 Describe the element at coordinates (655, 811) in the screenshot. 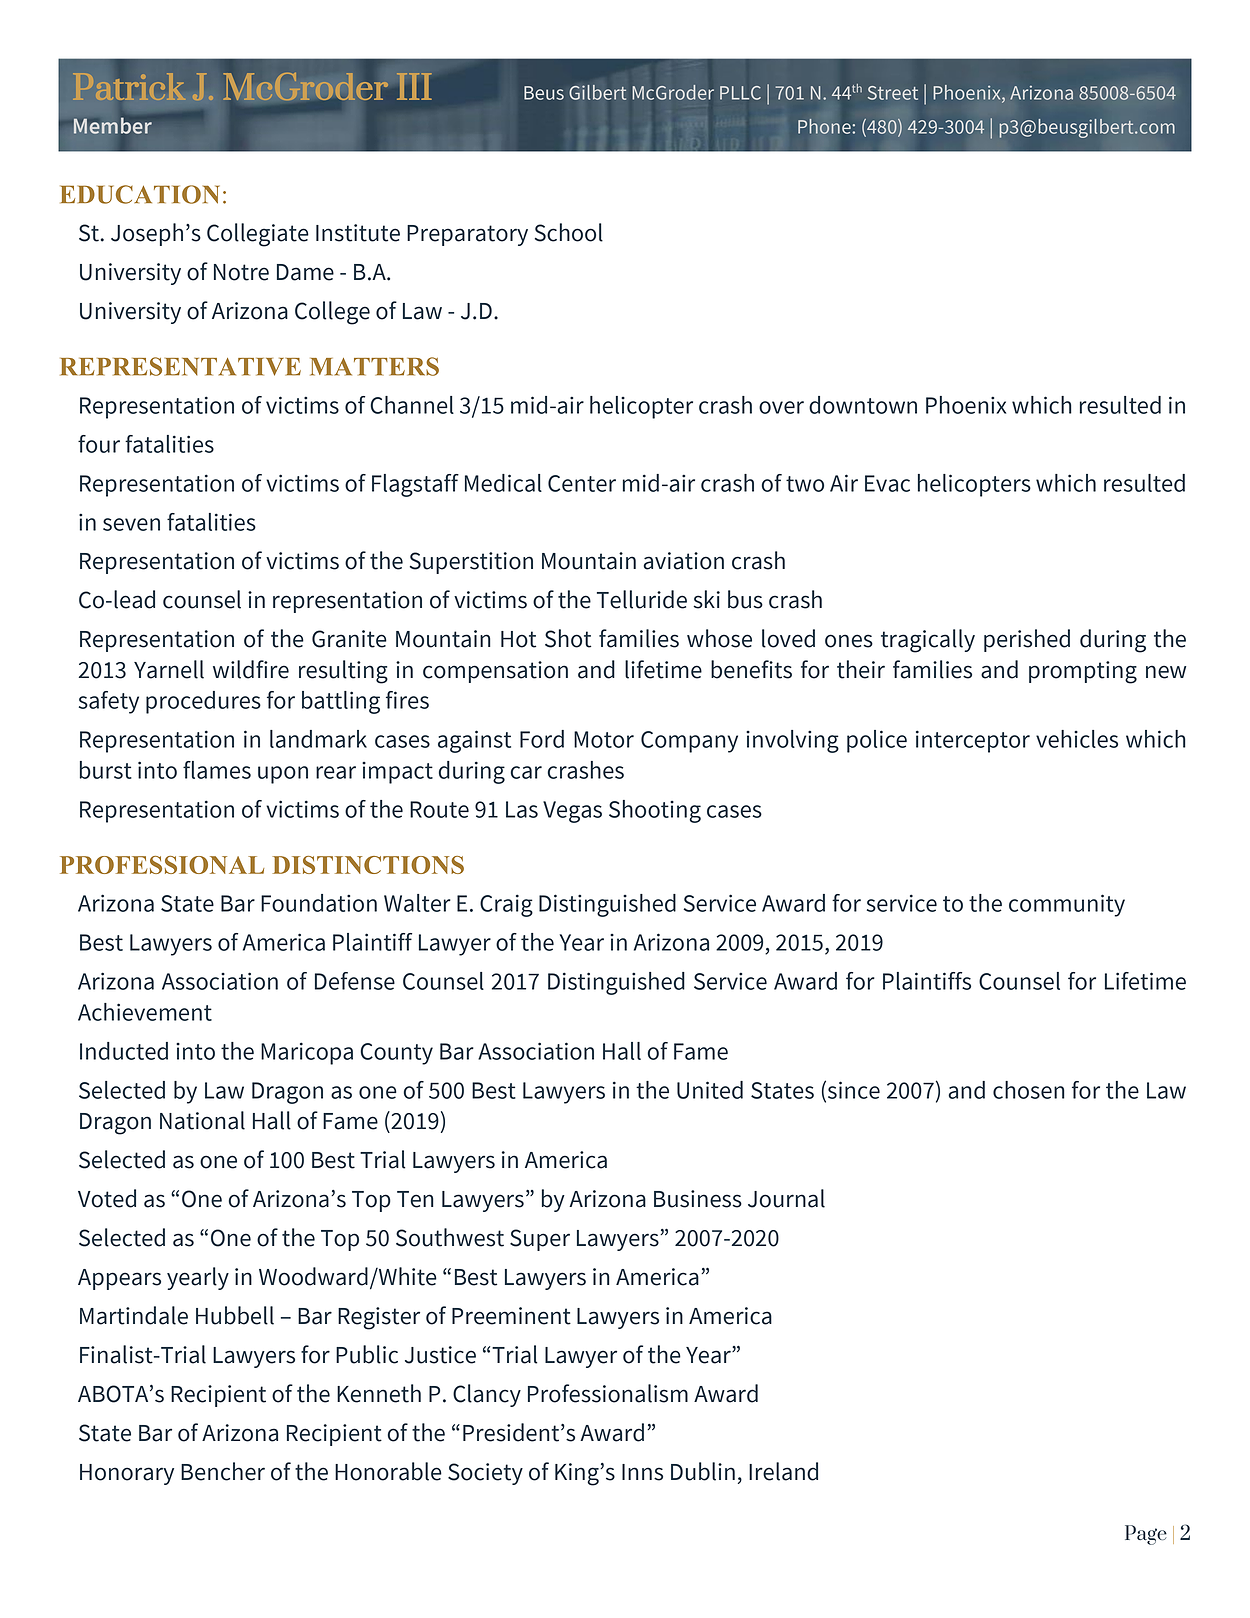

I see `Shooting` at that location.
